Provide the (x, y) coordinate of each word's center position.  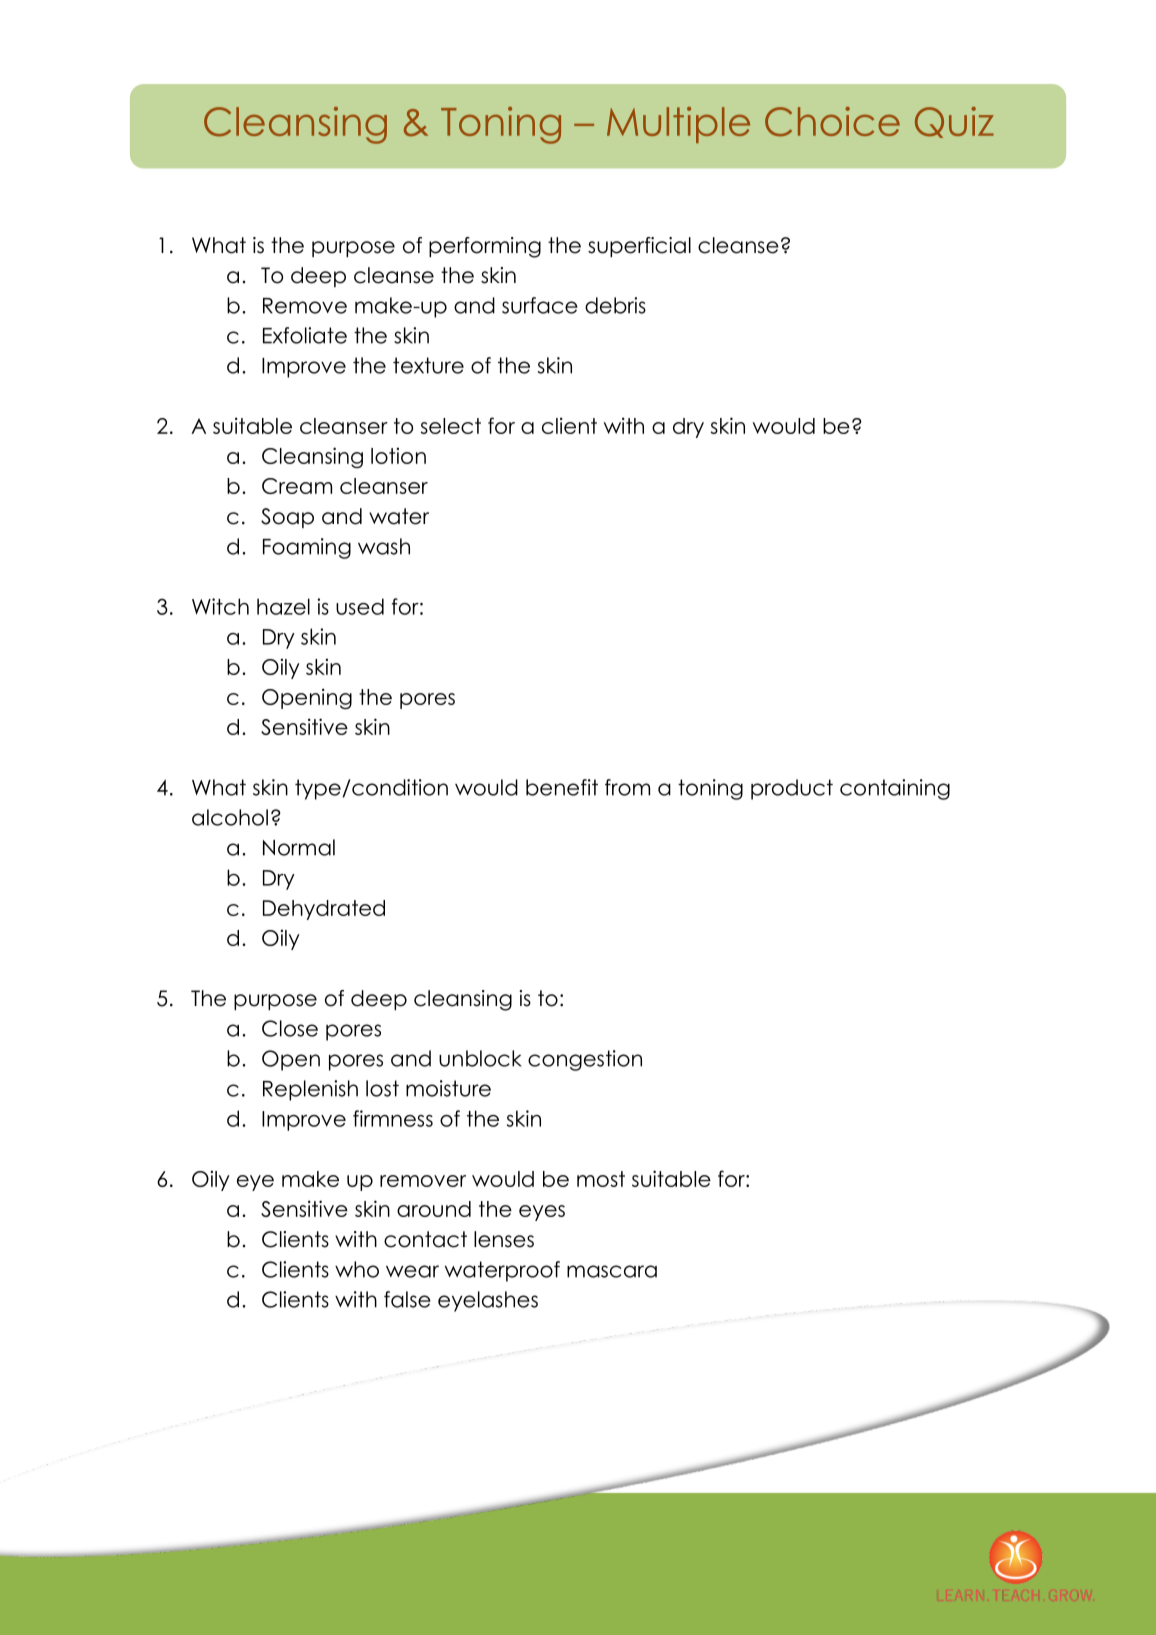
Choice (832, 122)
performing (485, 247)
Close (290, 1028)
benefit (562, 787)
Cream (297, 486)
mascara (612, 1271)
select (450, 426)
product (792, 789)
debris (615, 305)
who (357, 1269)
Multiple (678, 125)
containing (895, 789)
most (601, 1179)
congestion (585, 1060)
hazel (283, 606)
